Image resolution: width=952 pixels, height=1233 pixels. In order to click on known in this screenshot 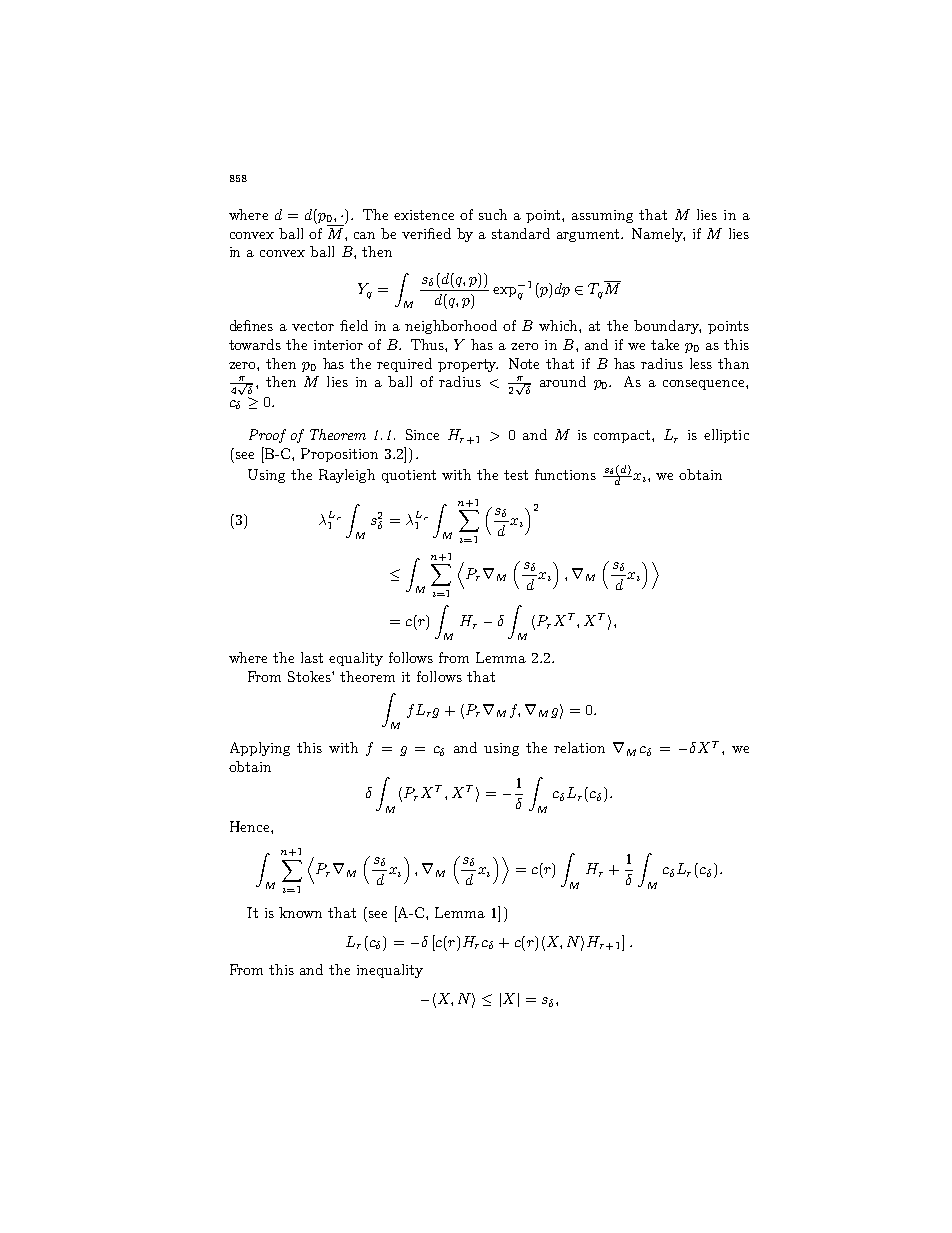, I will do `click(300, 912)`.
